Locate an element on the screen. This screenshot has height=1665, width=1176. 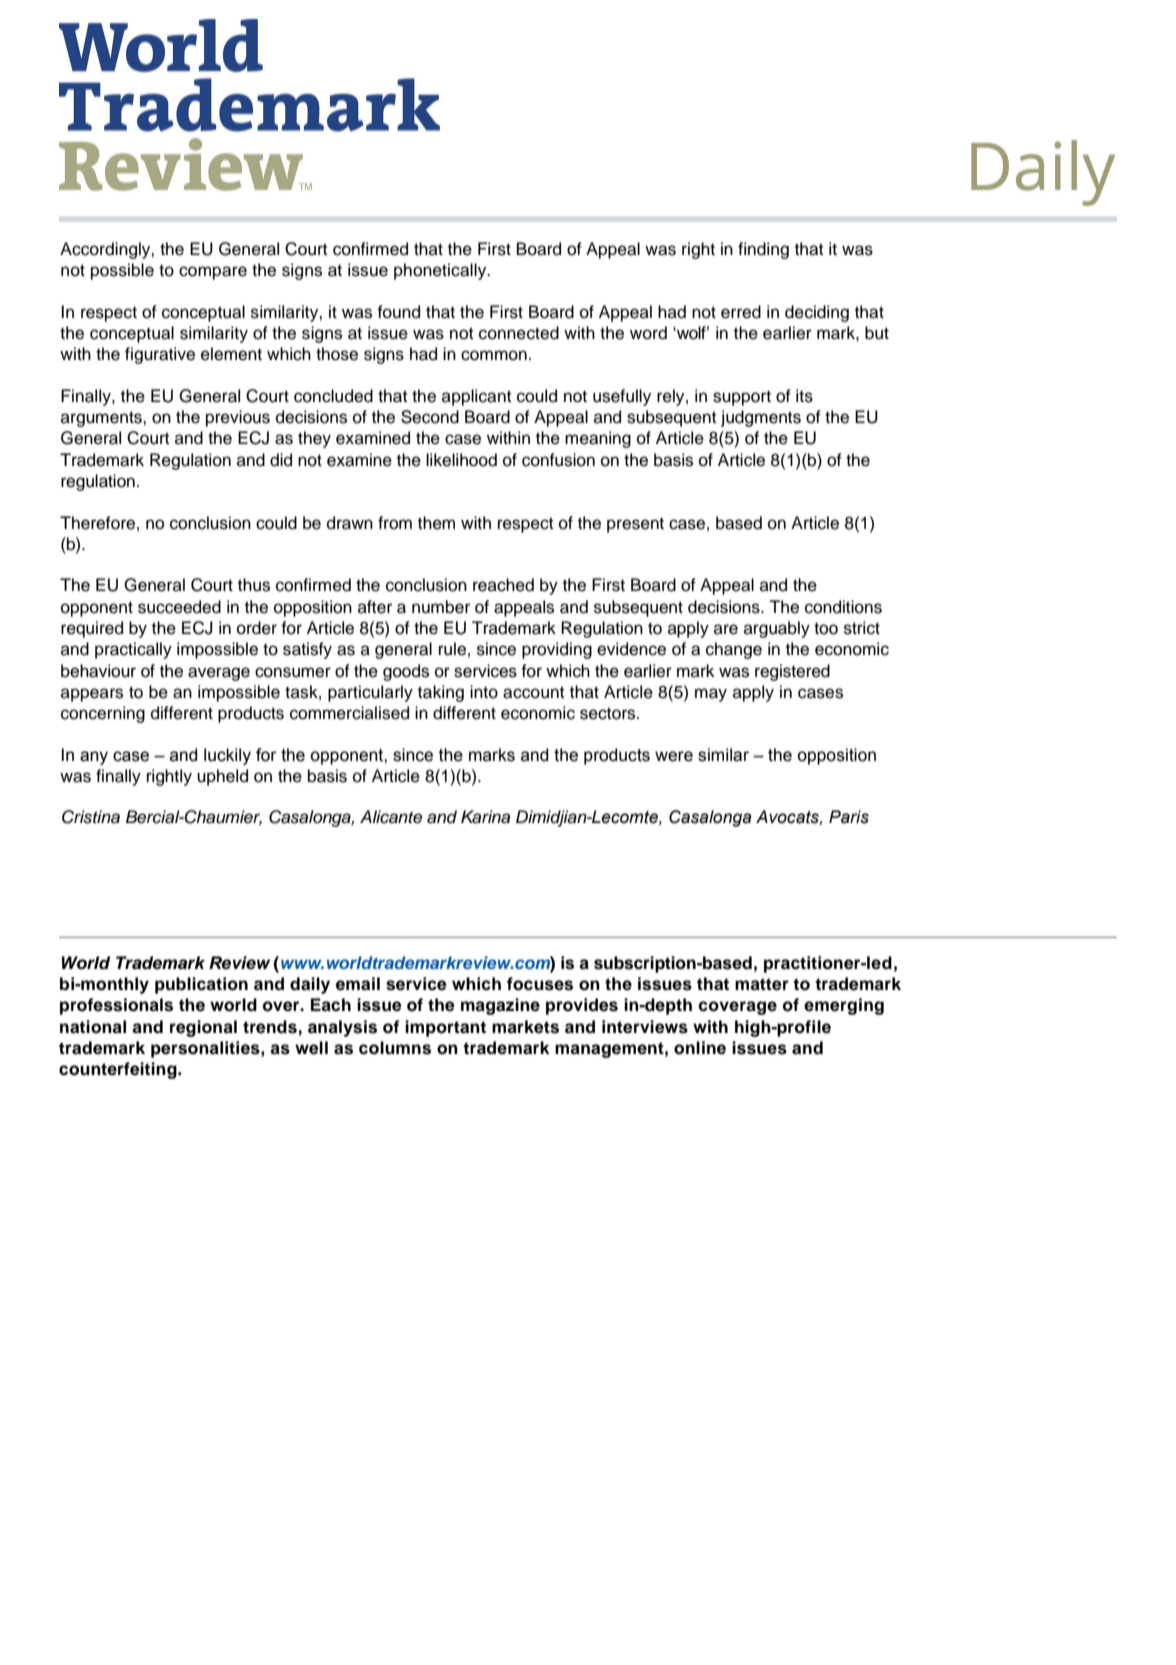
rule is located at coordinates (452, 649).
